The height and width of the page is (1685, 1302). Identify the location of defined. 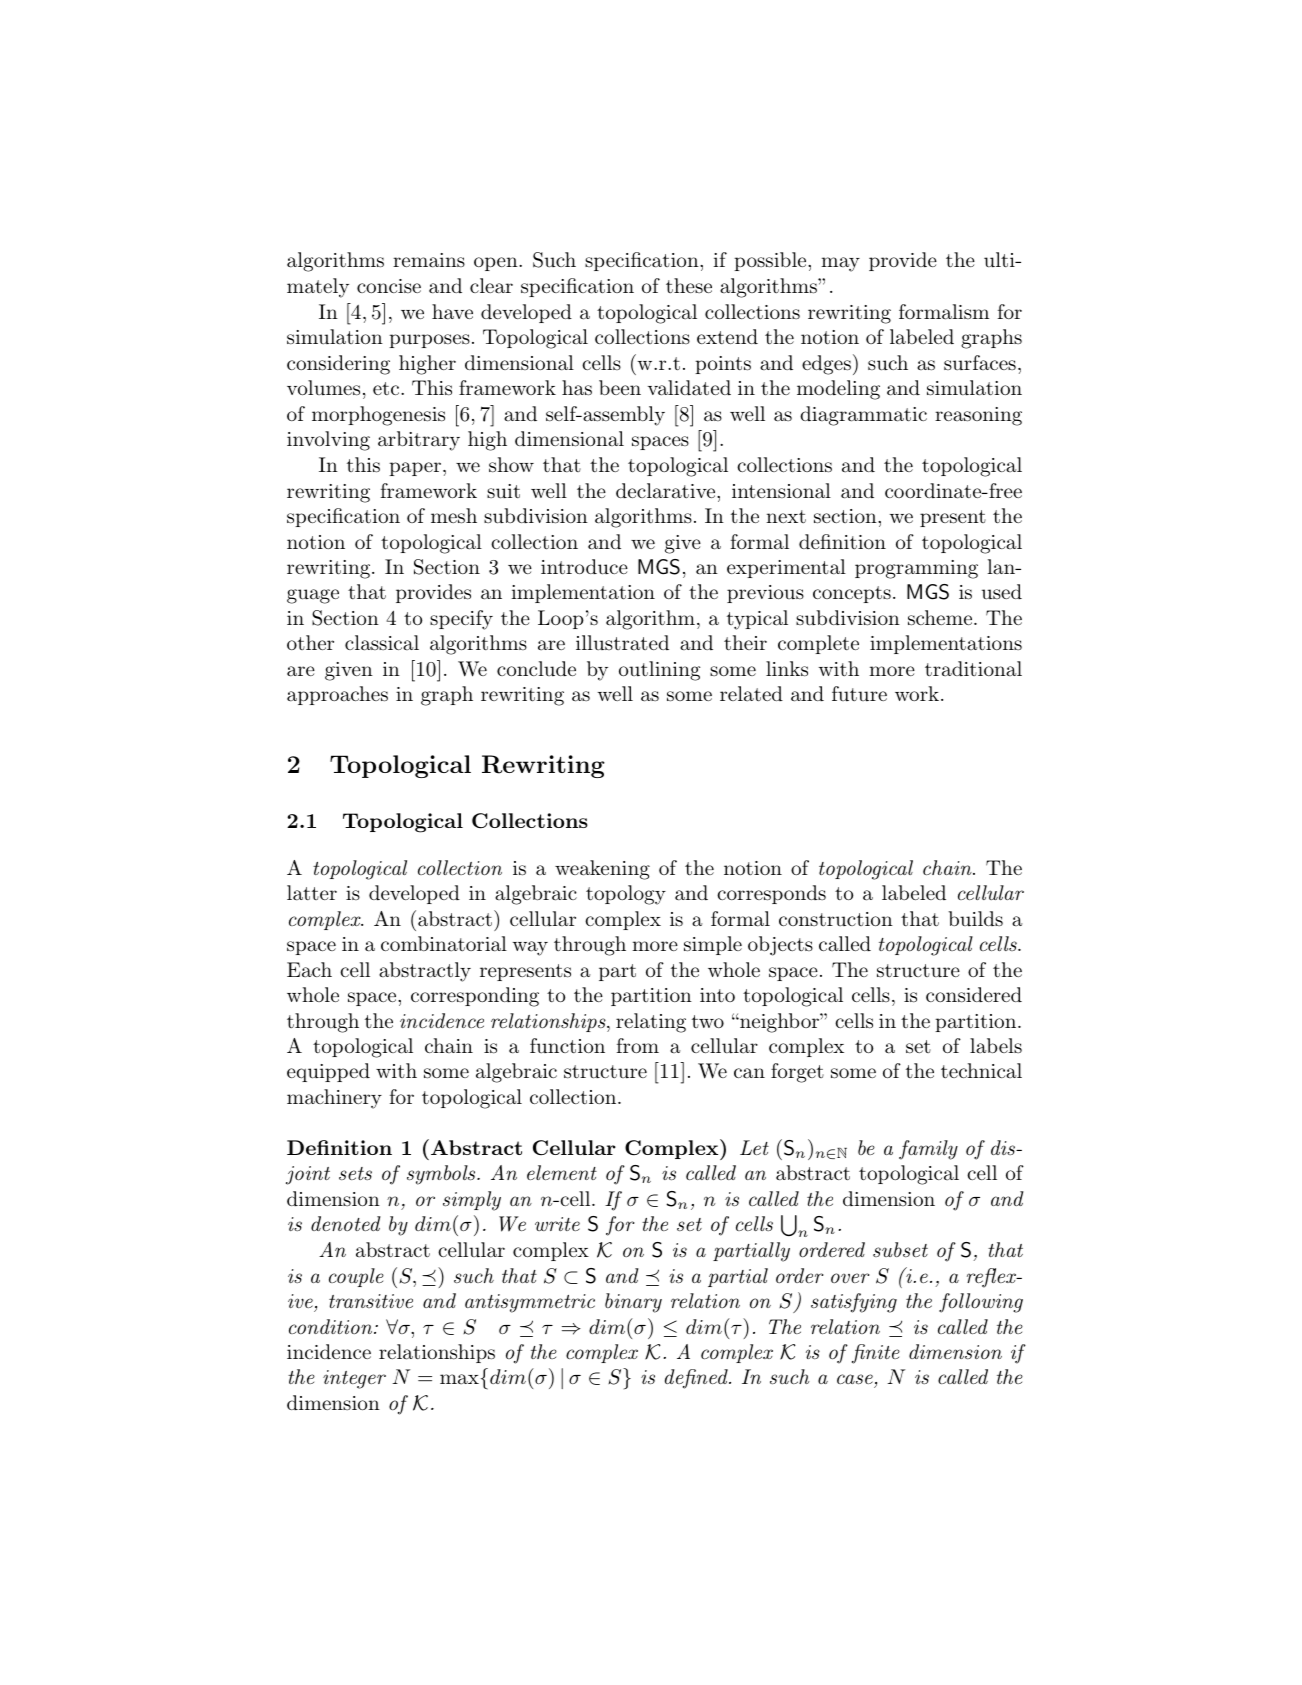
(697, 1379).
